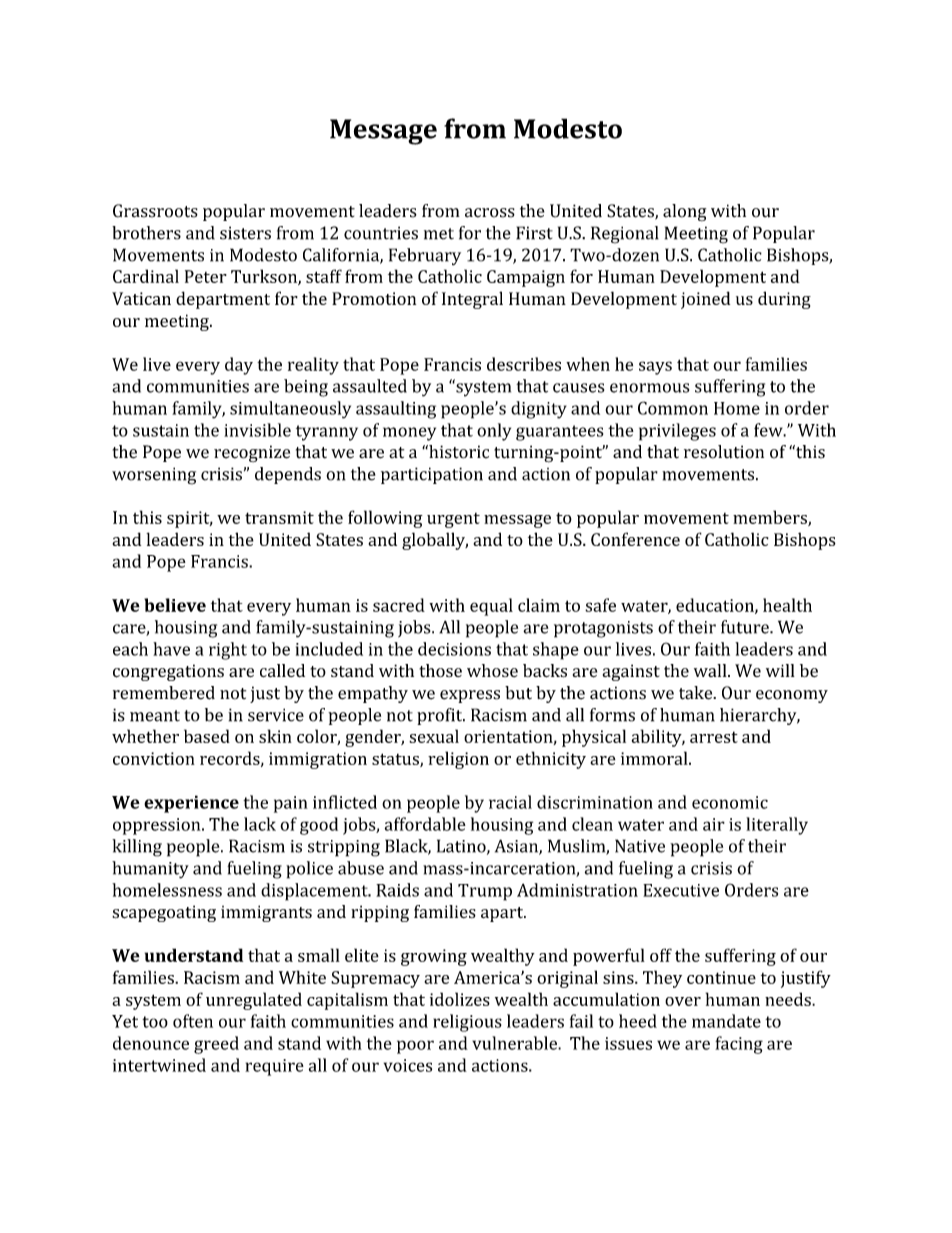  What do you see at coordinates (739, 1045) in the image?
I see `facing` at bounding box center [739, 1045].
